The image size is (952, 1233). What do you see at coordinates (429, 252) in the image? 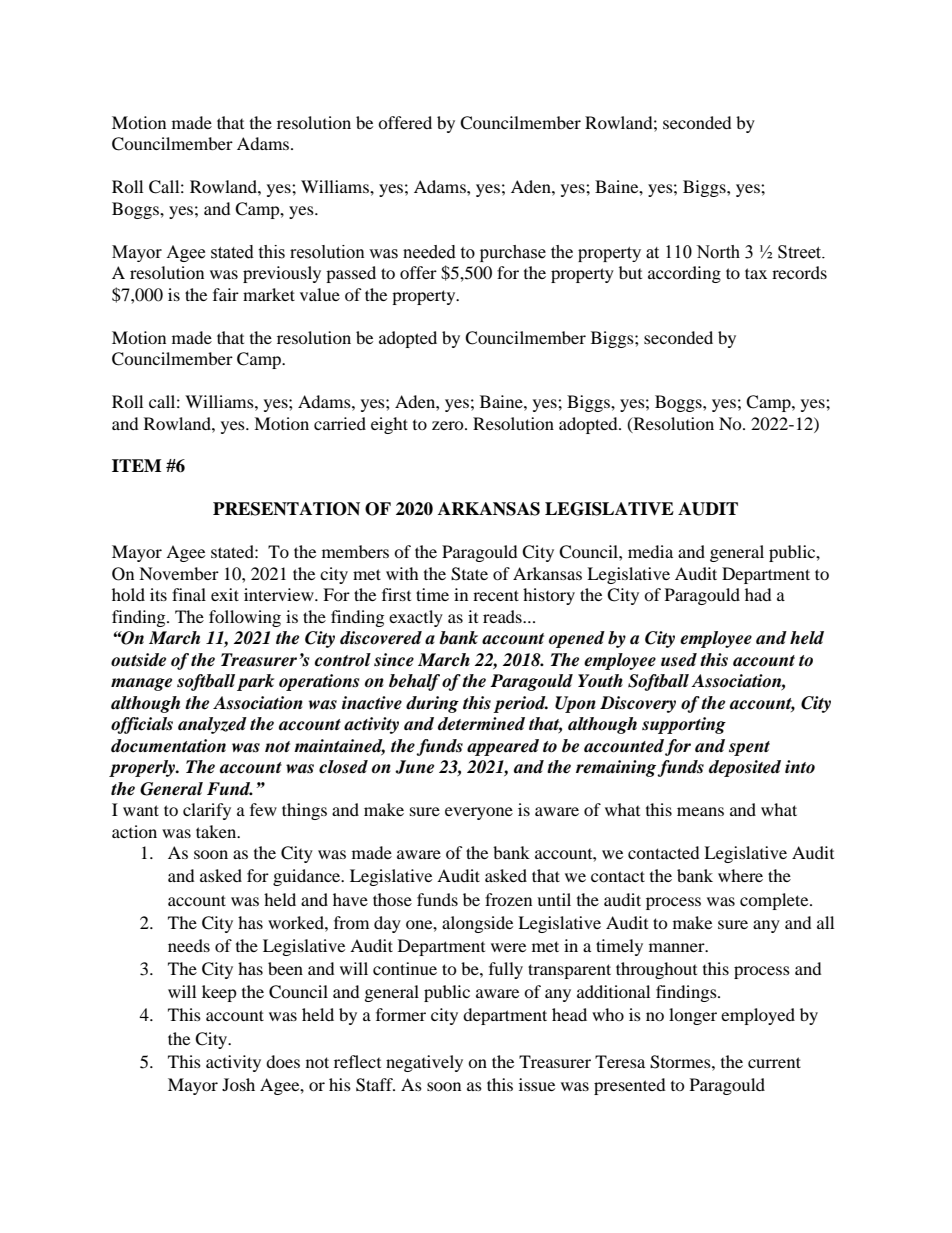
I see `needed` at bounding box center [429, 252].
